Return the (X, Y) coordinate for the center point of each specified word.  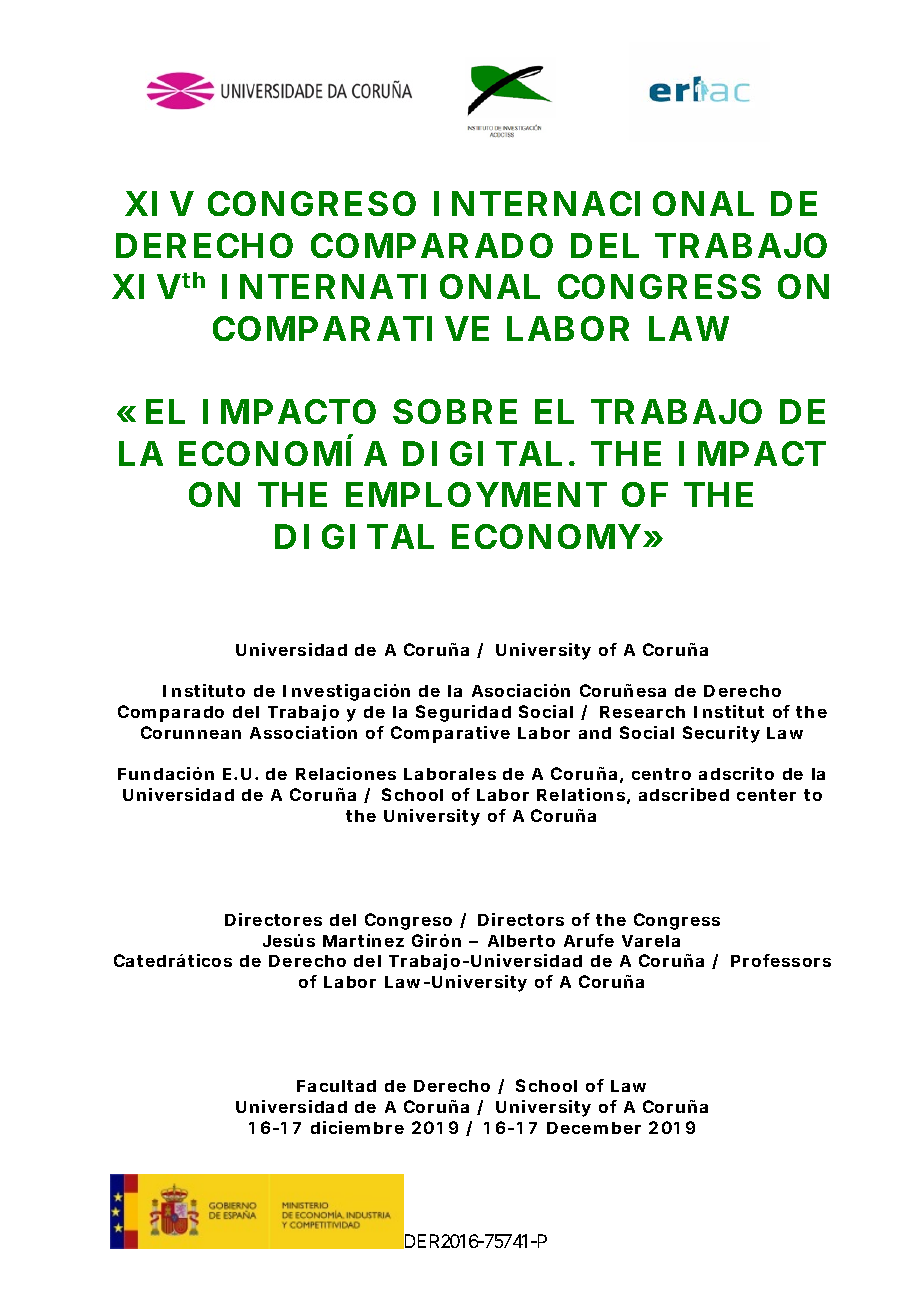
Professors (781, 960)
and (595, 733)
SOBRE (455, 411)
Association (303, 732)
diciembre (357, 1127)
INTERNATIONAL (381, 286)
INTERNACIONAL (594, 203)
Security (721, 734)
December (594, 1128)
